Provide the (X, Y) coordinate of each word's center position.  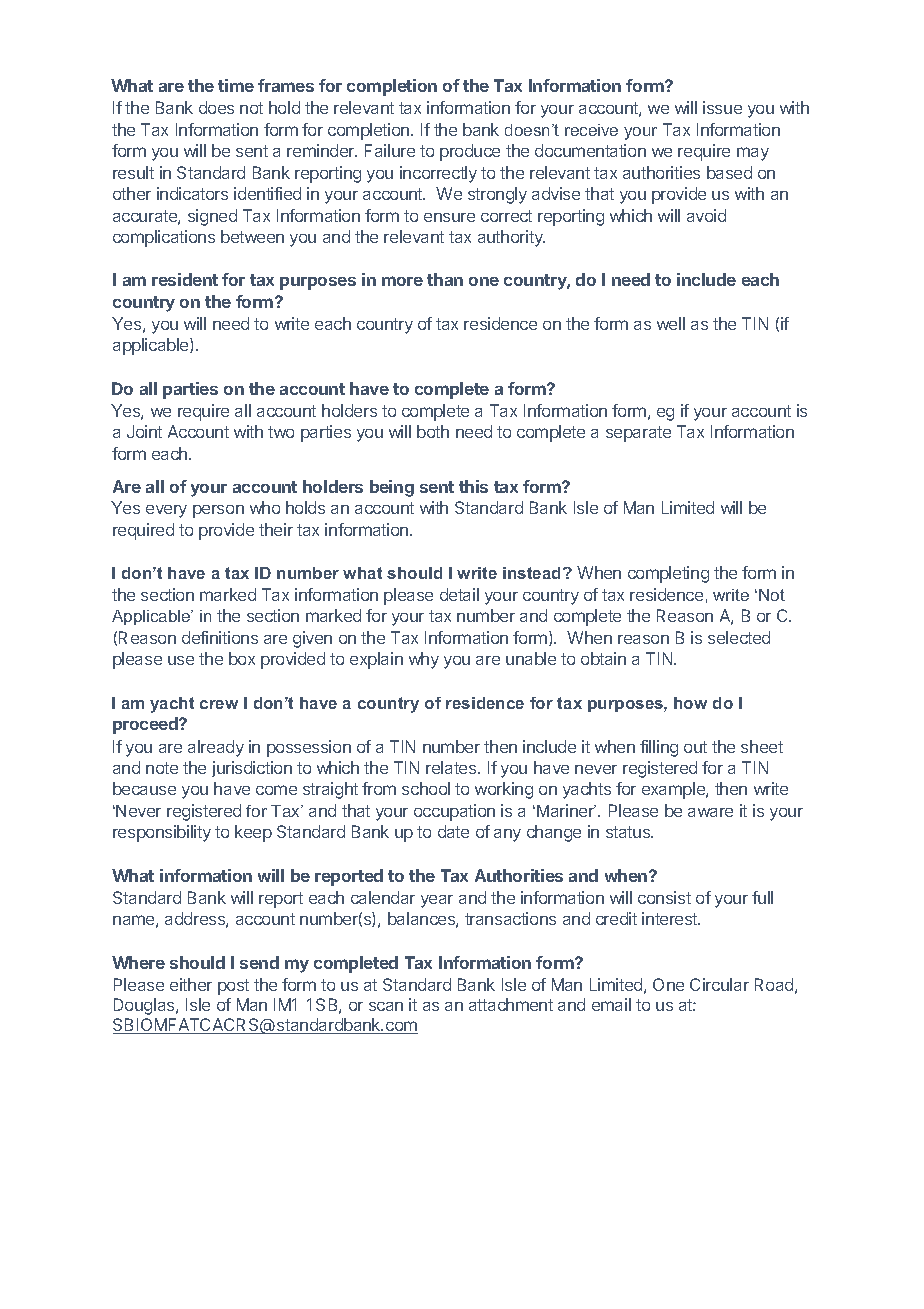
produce (470, 152)
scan (386, 1006)
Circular (719, 984)
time (236, 85)
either (191, 984)
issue (722, 107)
